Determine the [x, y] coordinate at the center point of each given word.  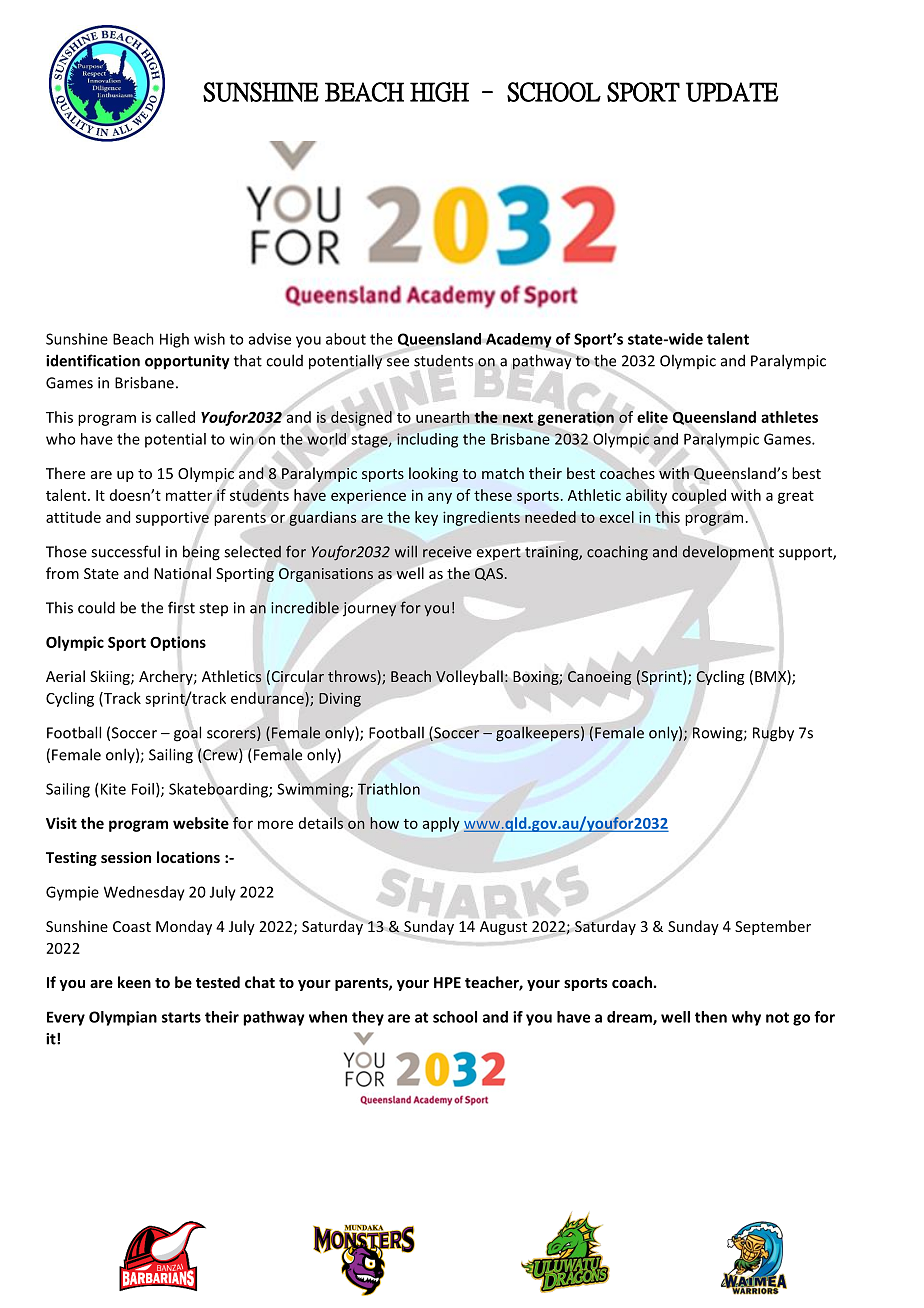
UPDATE [732, 92]
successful [125, 551]
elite [652, 417]
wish [209, 339]
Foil [143, 789]
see [398, 362]
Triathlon [389, 789]
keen [134, 982]
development [728, 553]
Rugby [773, 734]
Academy [519, 340]
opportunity [187, 362]
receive [447, 552]
